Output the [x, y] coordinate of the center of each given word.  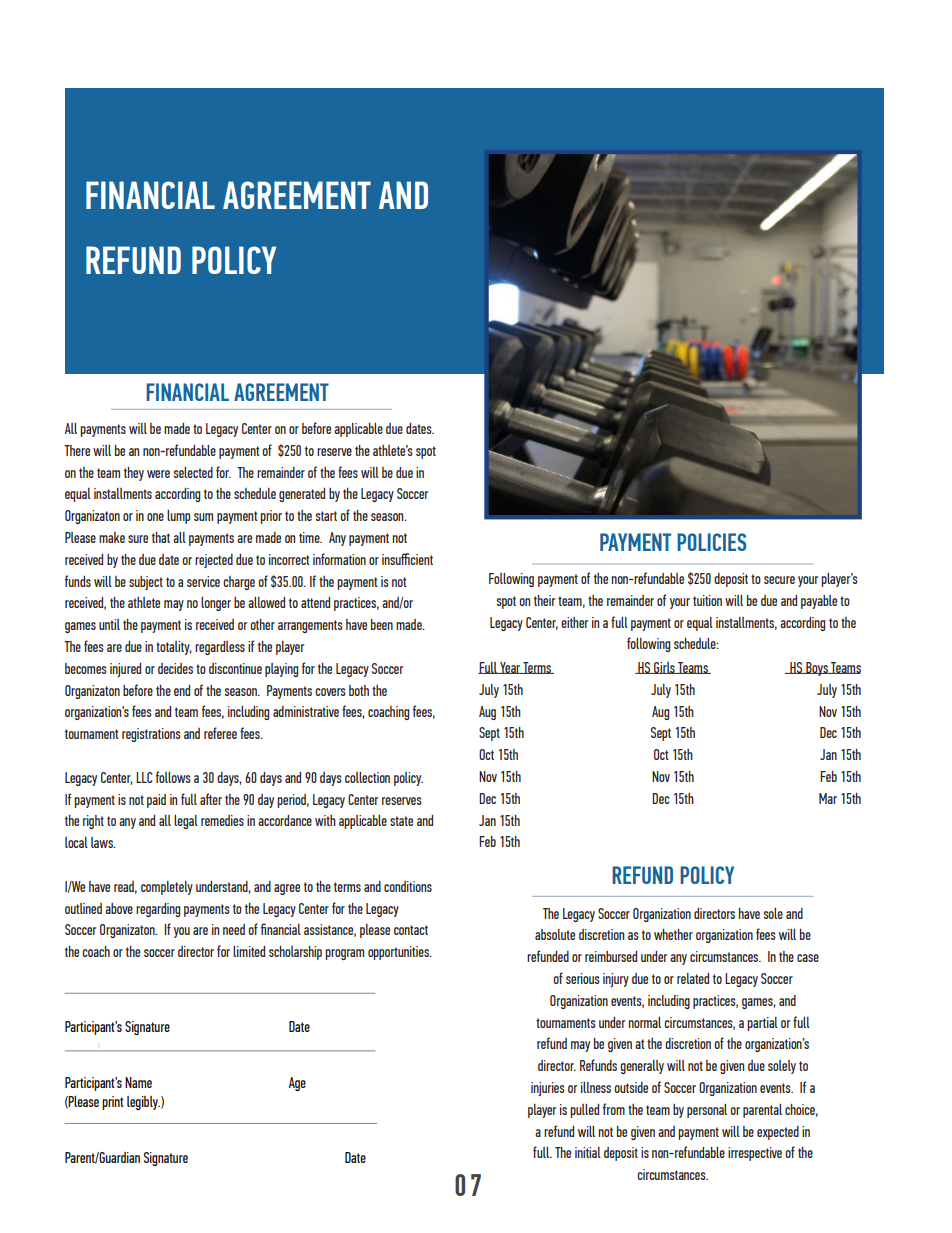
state [401, 821]
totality [174, 648]
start [326, 516]
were [158, 474]
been [382, 624]
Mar [828, 798]
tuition [707, 600]
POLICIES [711, 542]
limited [249, 951]
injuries [548, 1089]
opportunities [399, 953]
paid [156, 801]
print [113, 1103]
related [693, 978]
